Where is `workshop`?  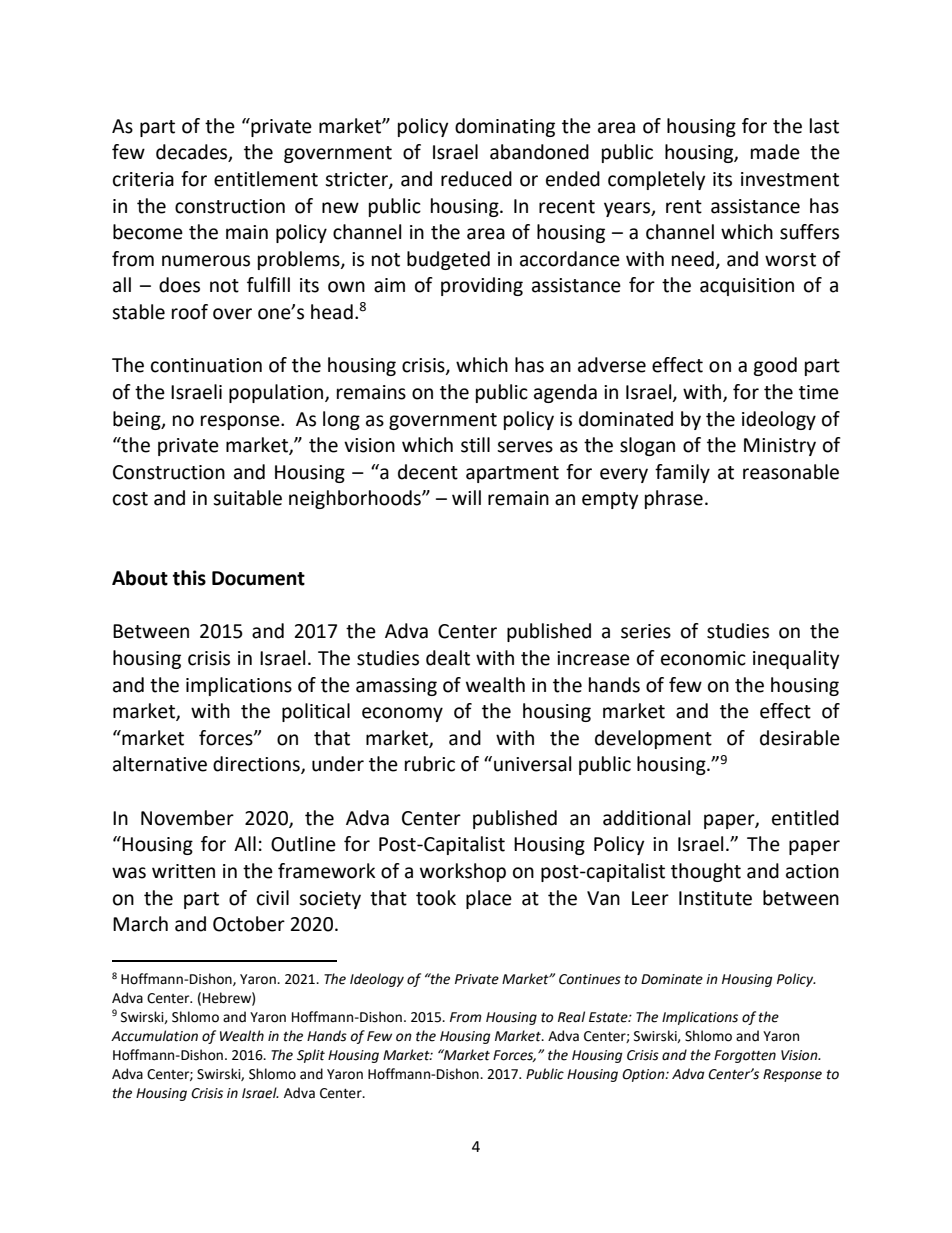
workshop is located at coordinates (463, 872).
